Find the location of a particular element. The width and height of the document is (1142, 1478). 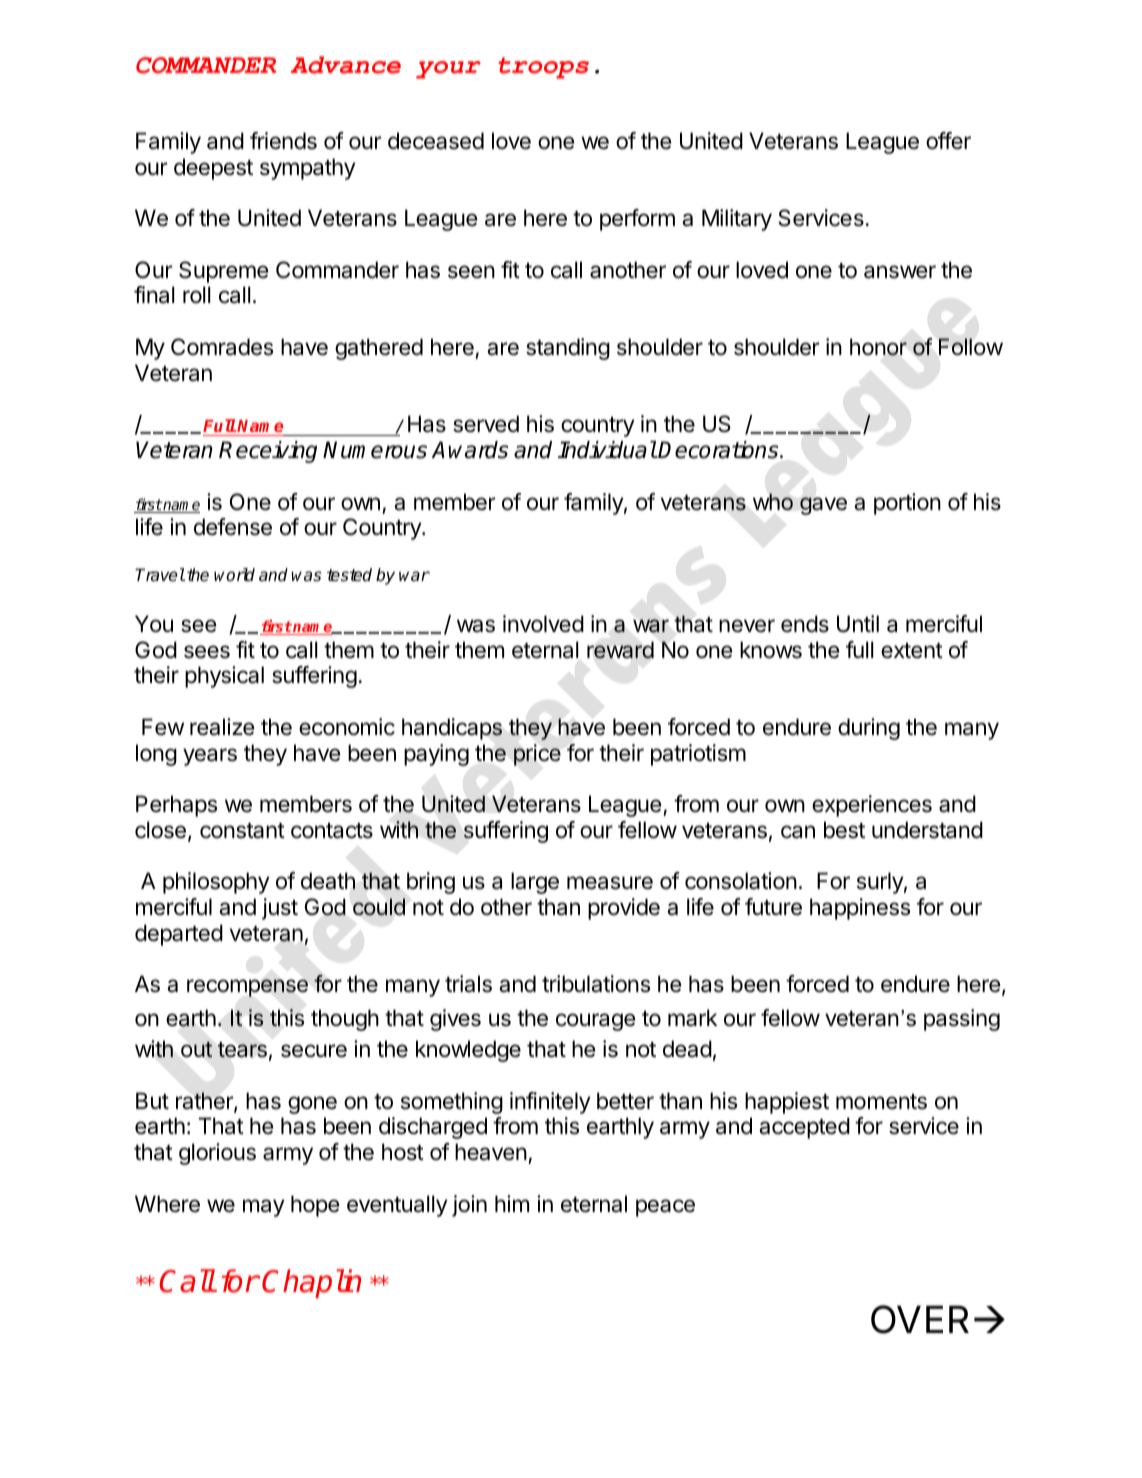

troops is located at coordinates (543, 68).
